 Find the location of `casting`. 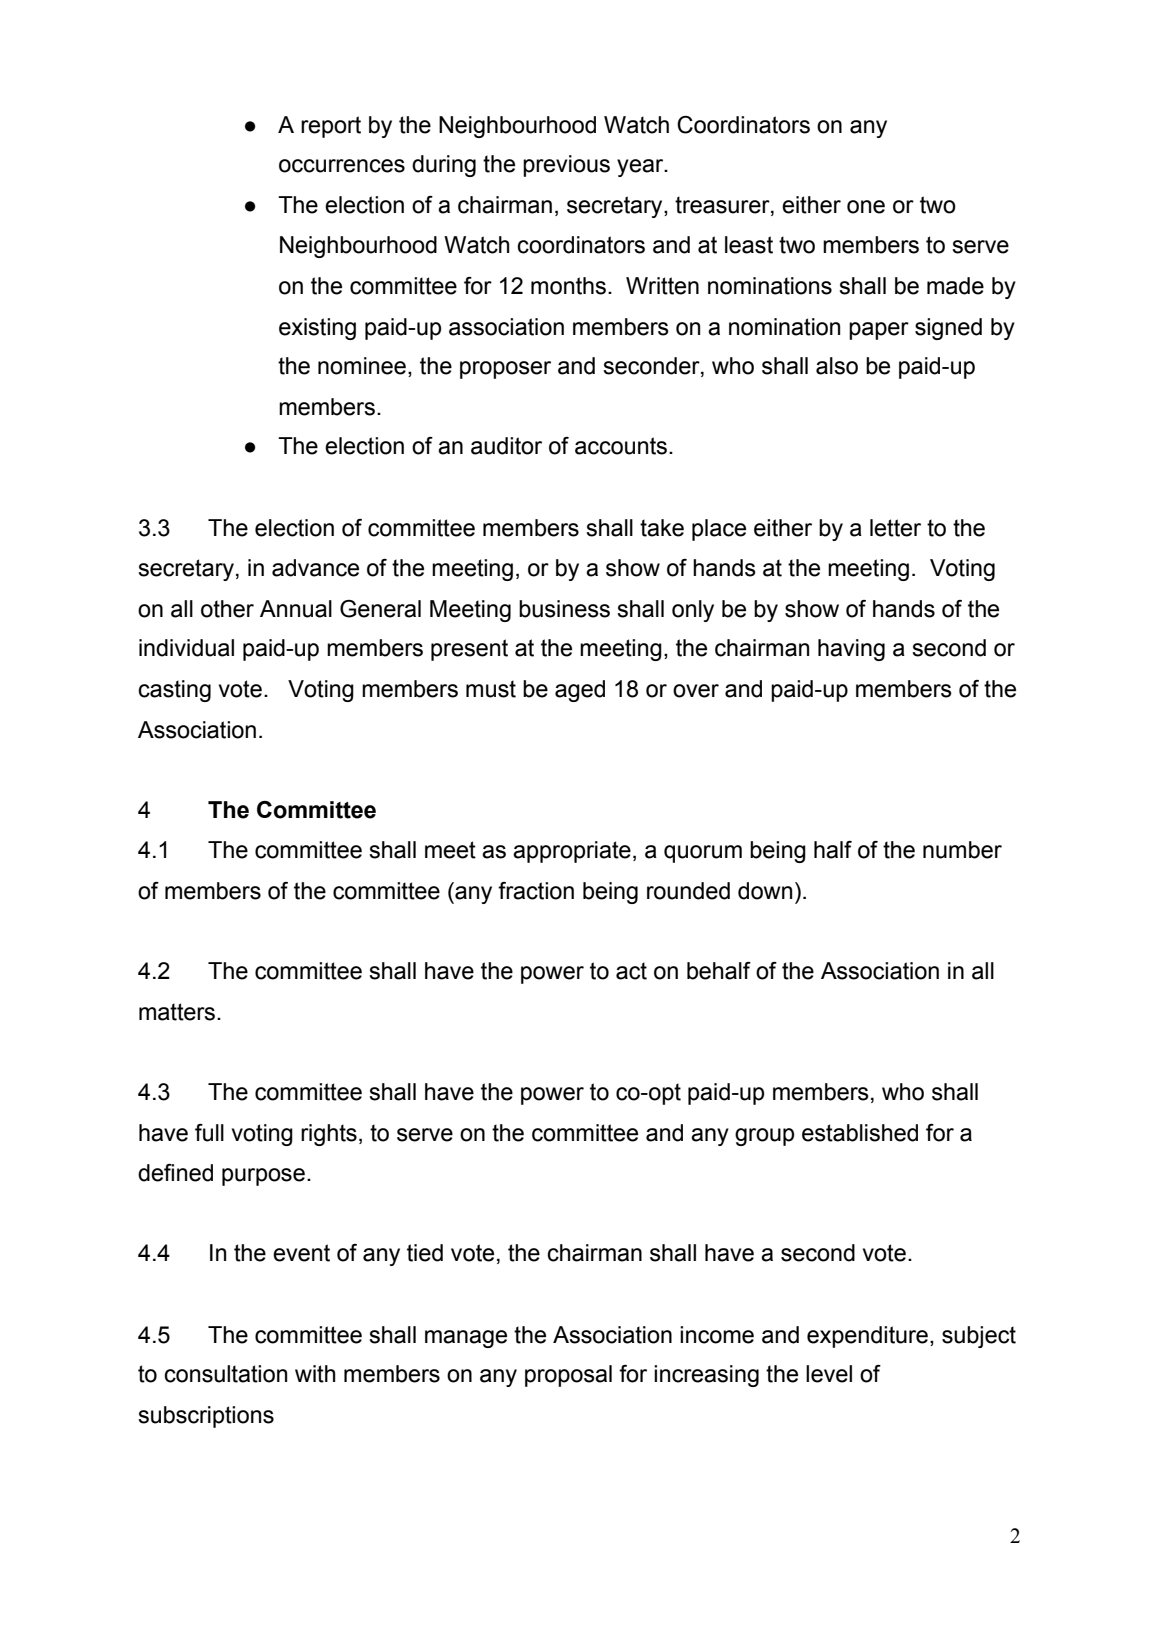

casting is located at coordinates (174, 691).
